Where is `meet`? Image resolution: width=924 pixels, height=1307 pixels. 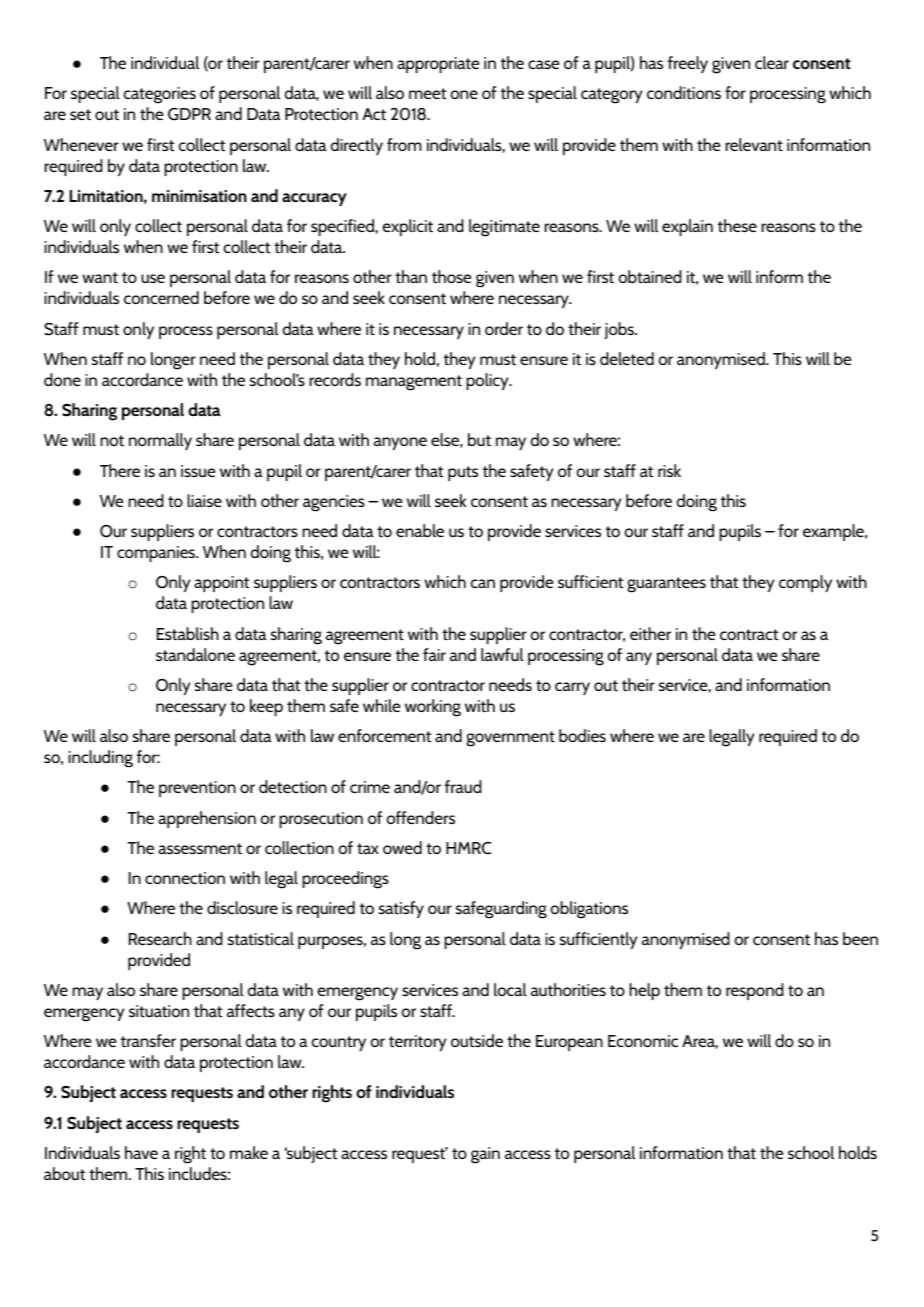
meet is located at coordinates (427, 93).
